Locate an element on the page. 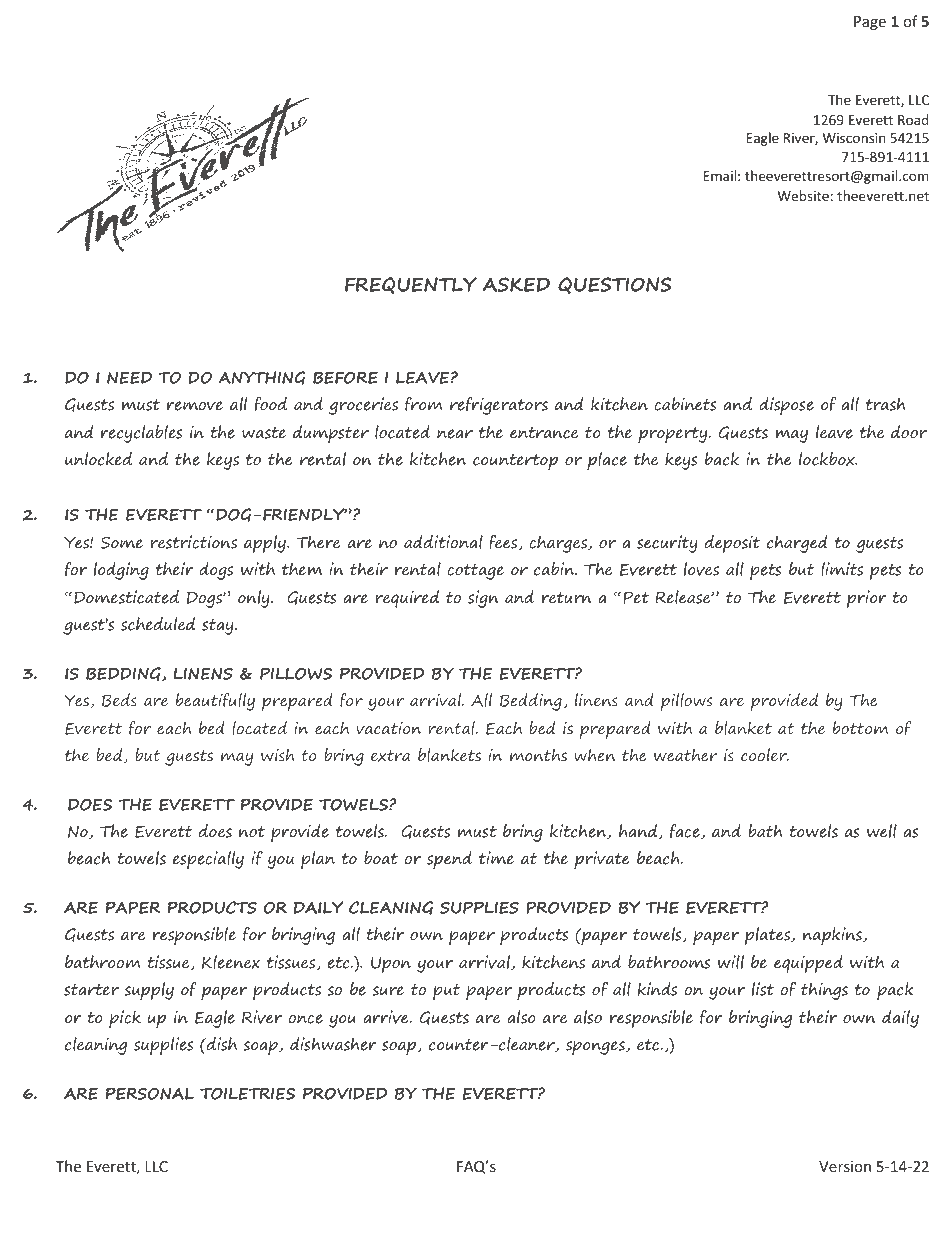 The height and width of the page is (1233, 952). cooler is located at coordinates (765, 755).
